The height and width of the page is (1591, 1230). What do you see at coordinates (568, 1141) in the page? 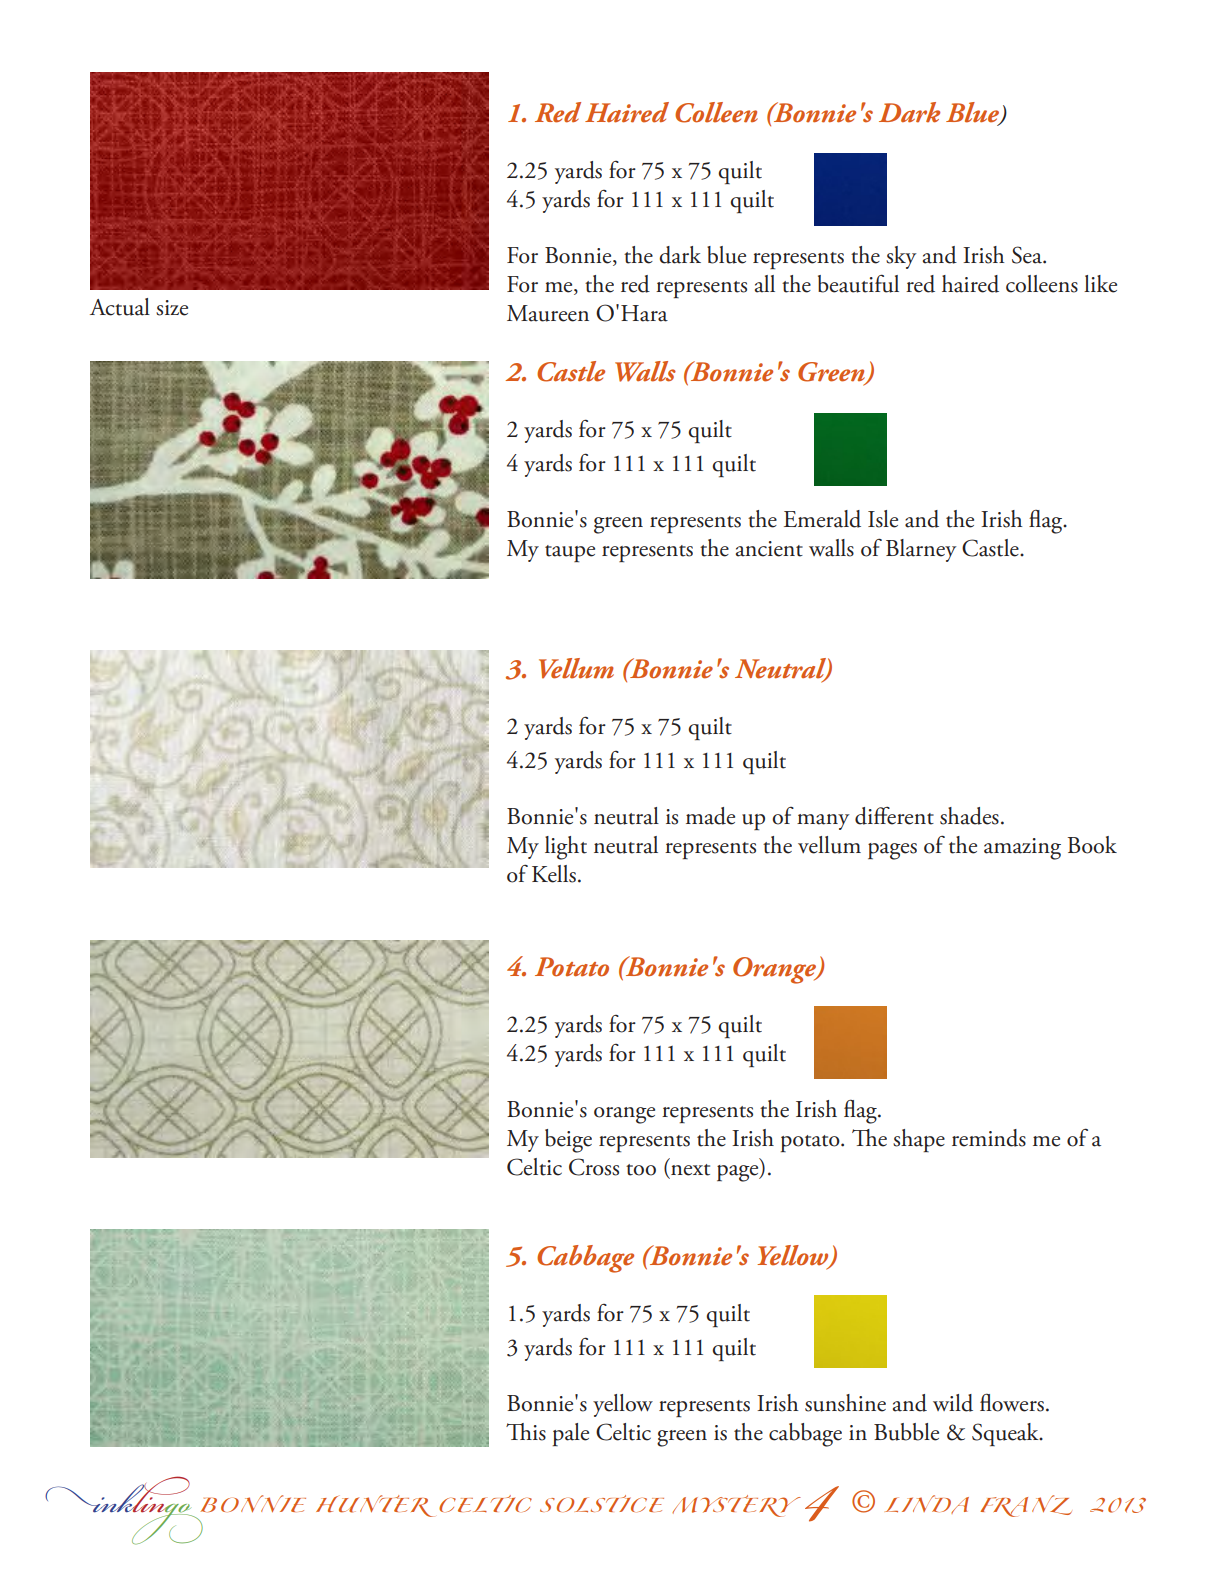
I see `beige` at bounding box center [568, 1141].
